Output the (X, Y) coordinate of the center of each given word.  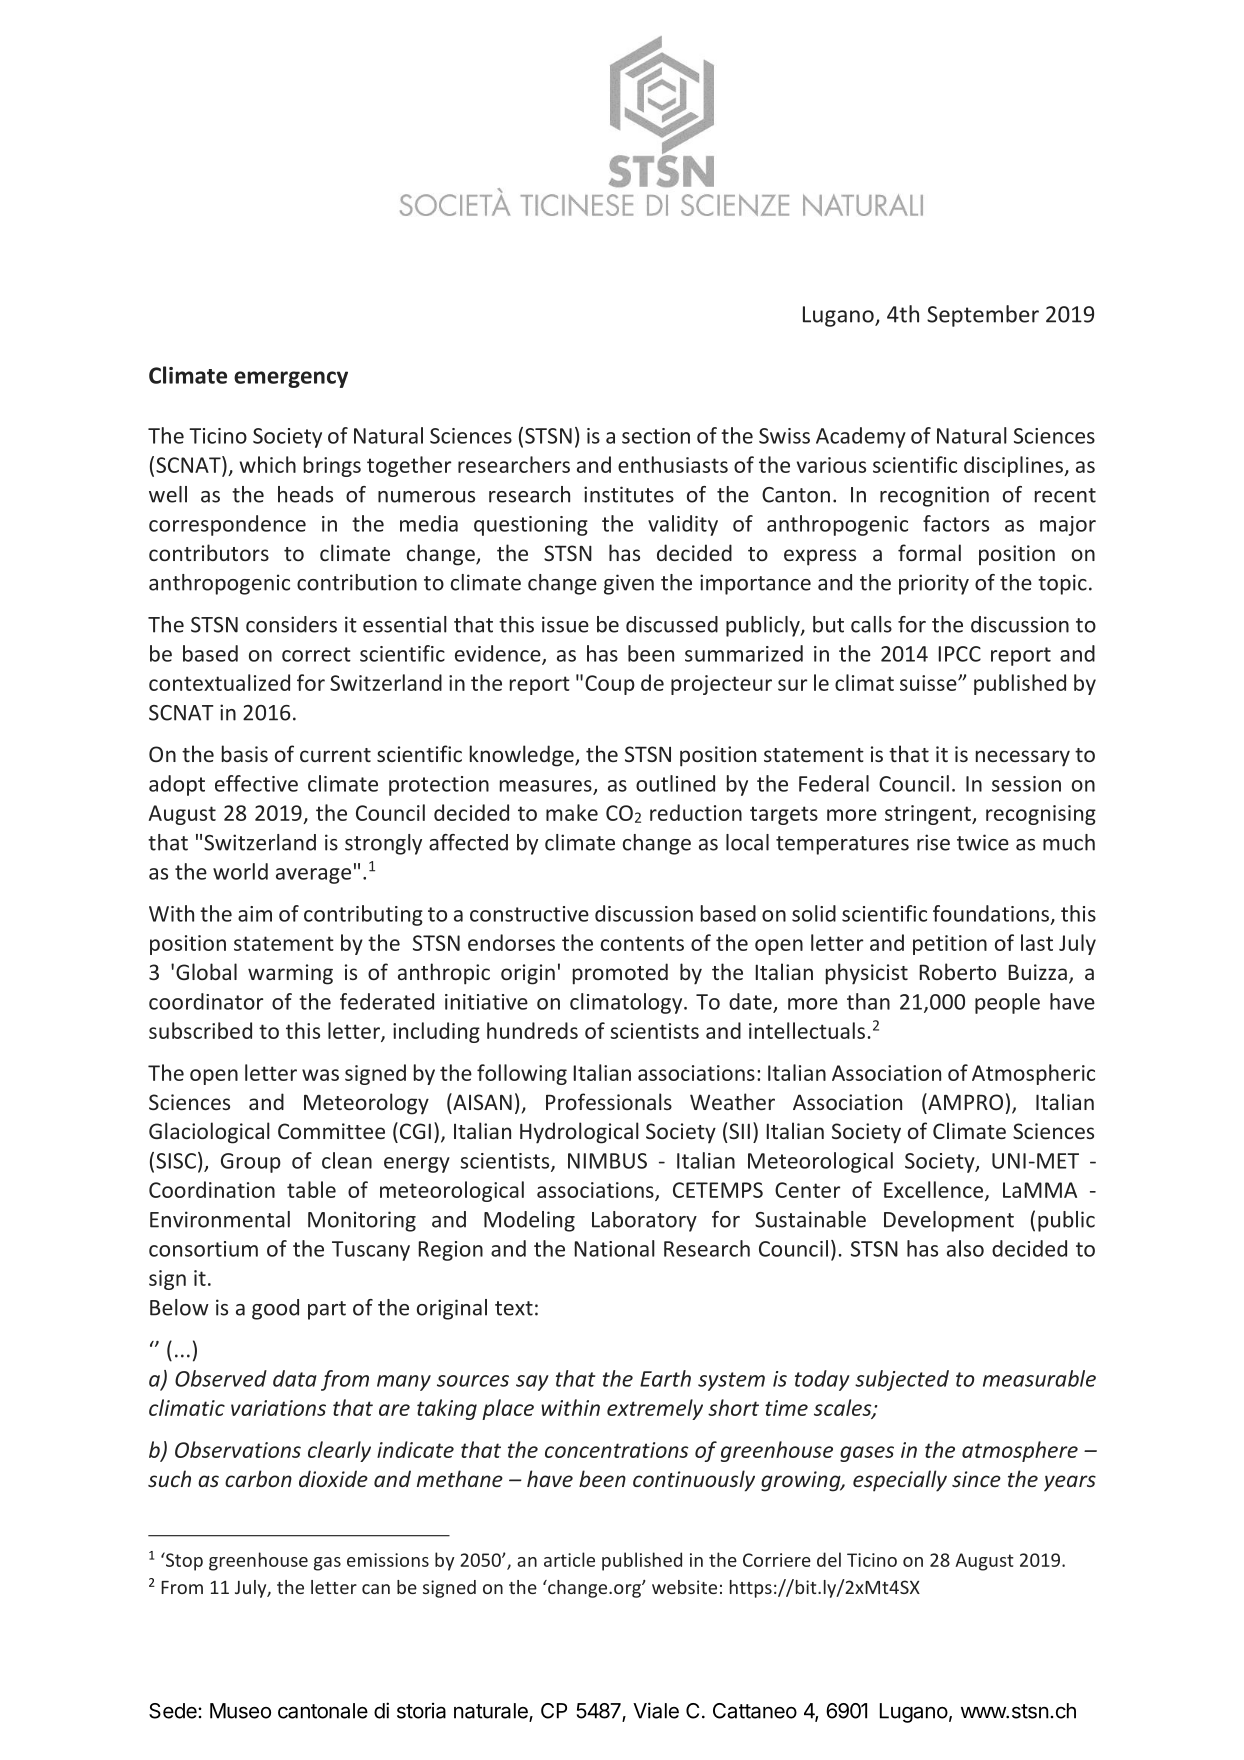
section (656, 436)
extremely (655, 1409)
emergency (291, 379)
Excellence (935, 1190)
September (983, 316)
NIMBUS (607, 1161)
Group (251, 1163)
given (629, 584)
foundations (992, 914)
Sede (174, 1711)
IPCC (959, 654)
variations (278, 1408)
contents (642, 943)
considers (291, 624)
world (240, 871)
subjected (902, 1380)
